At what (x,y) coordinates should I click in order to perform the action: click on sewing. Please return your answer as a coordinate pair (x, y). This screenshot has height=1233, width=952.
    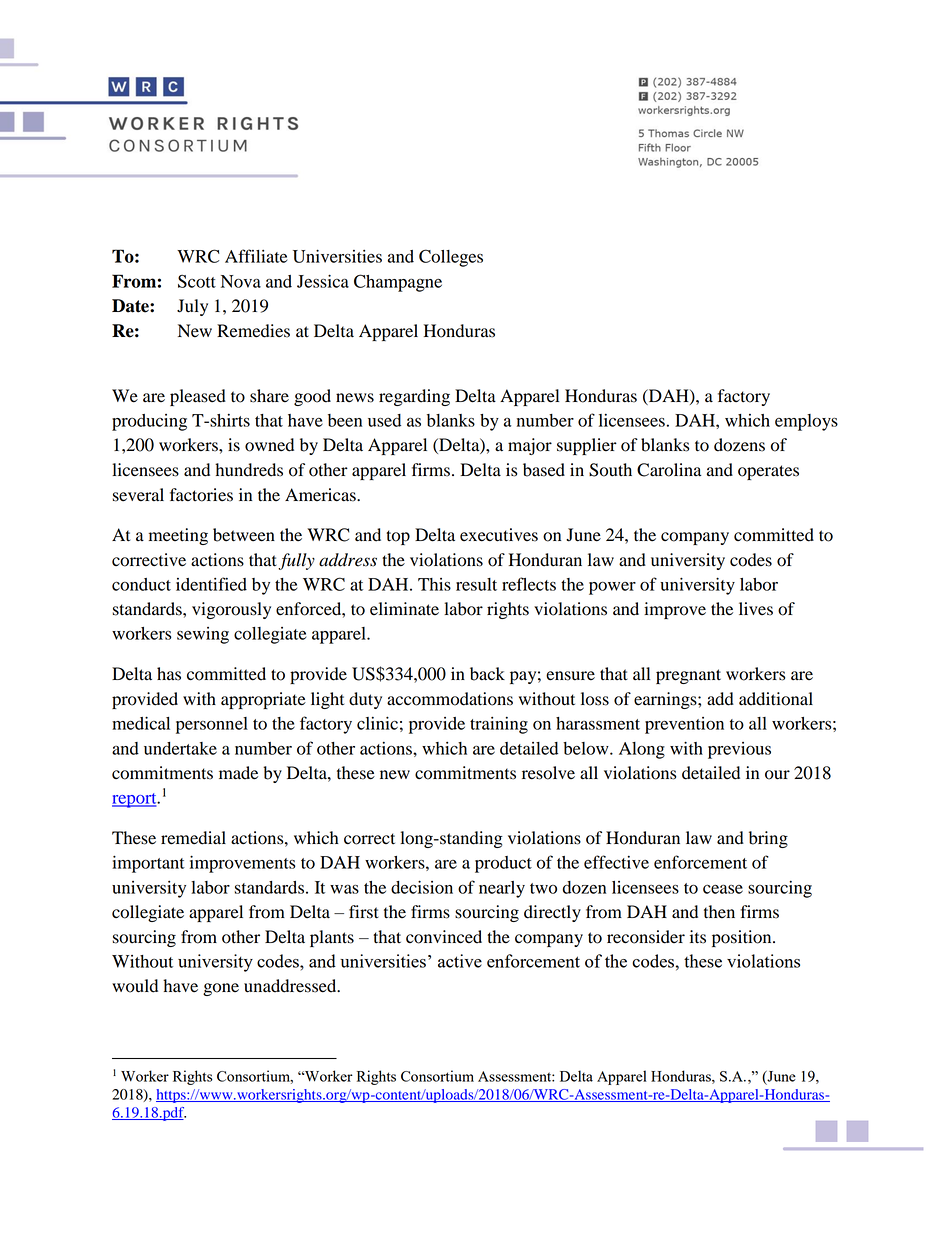
    Looking at the image, I should click on (203, 635).
